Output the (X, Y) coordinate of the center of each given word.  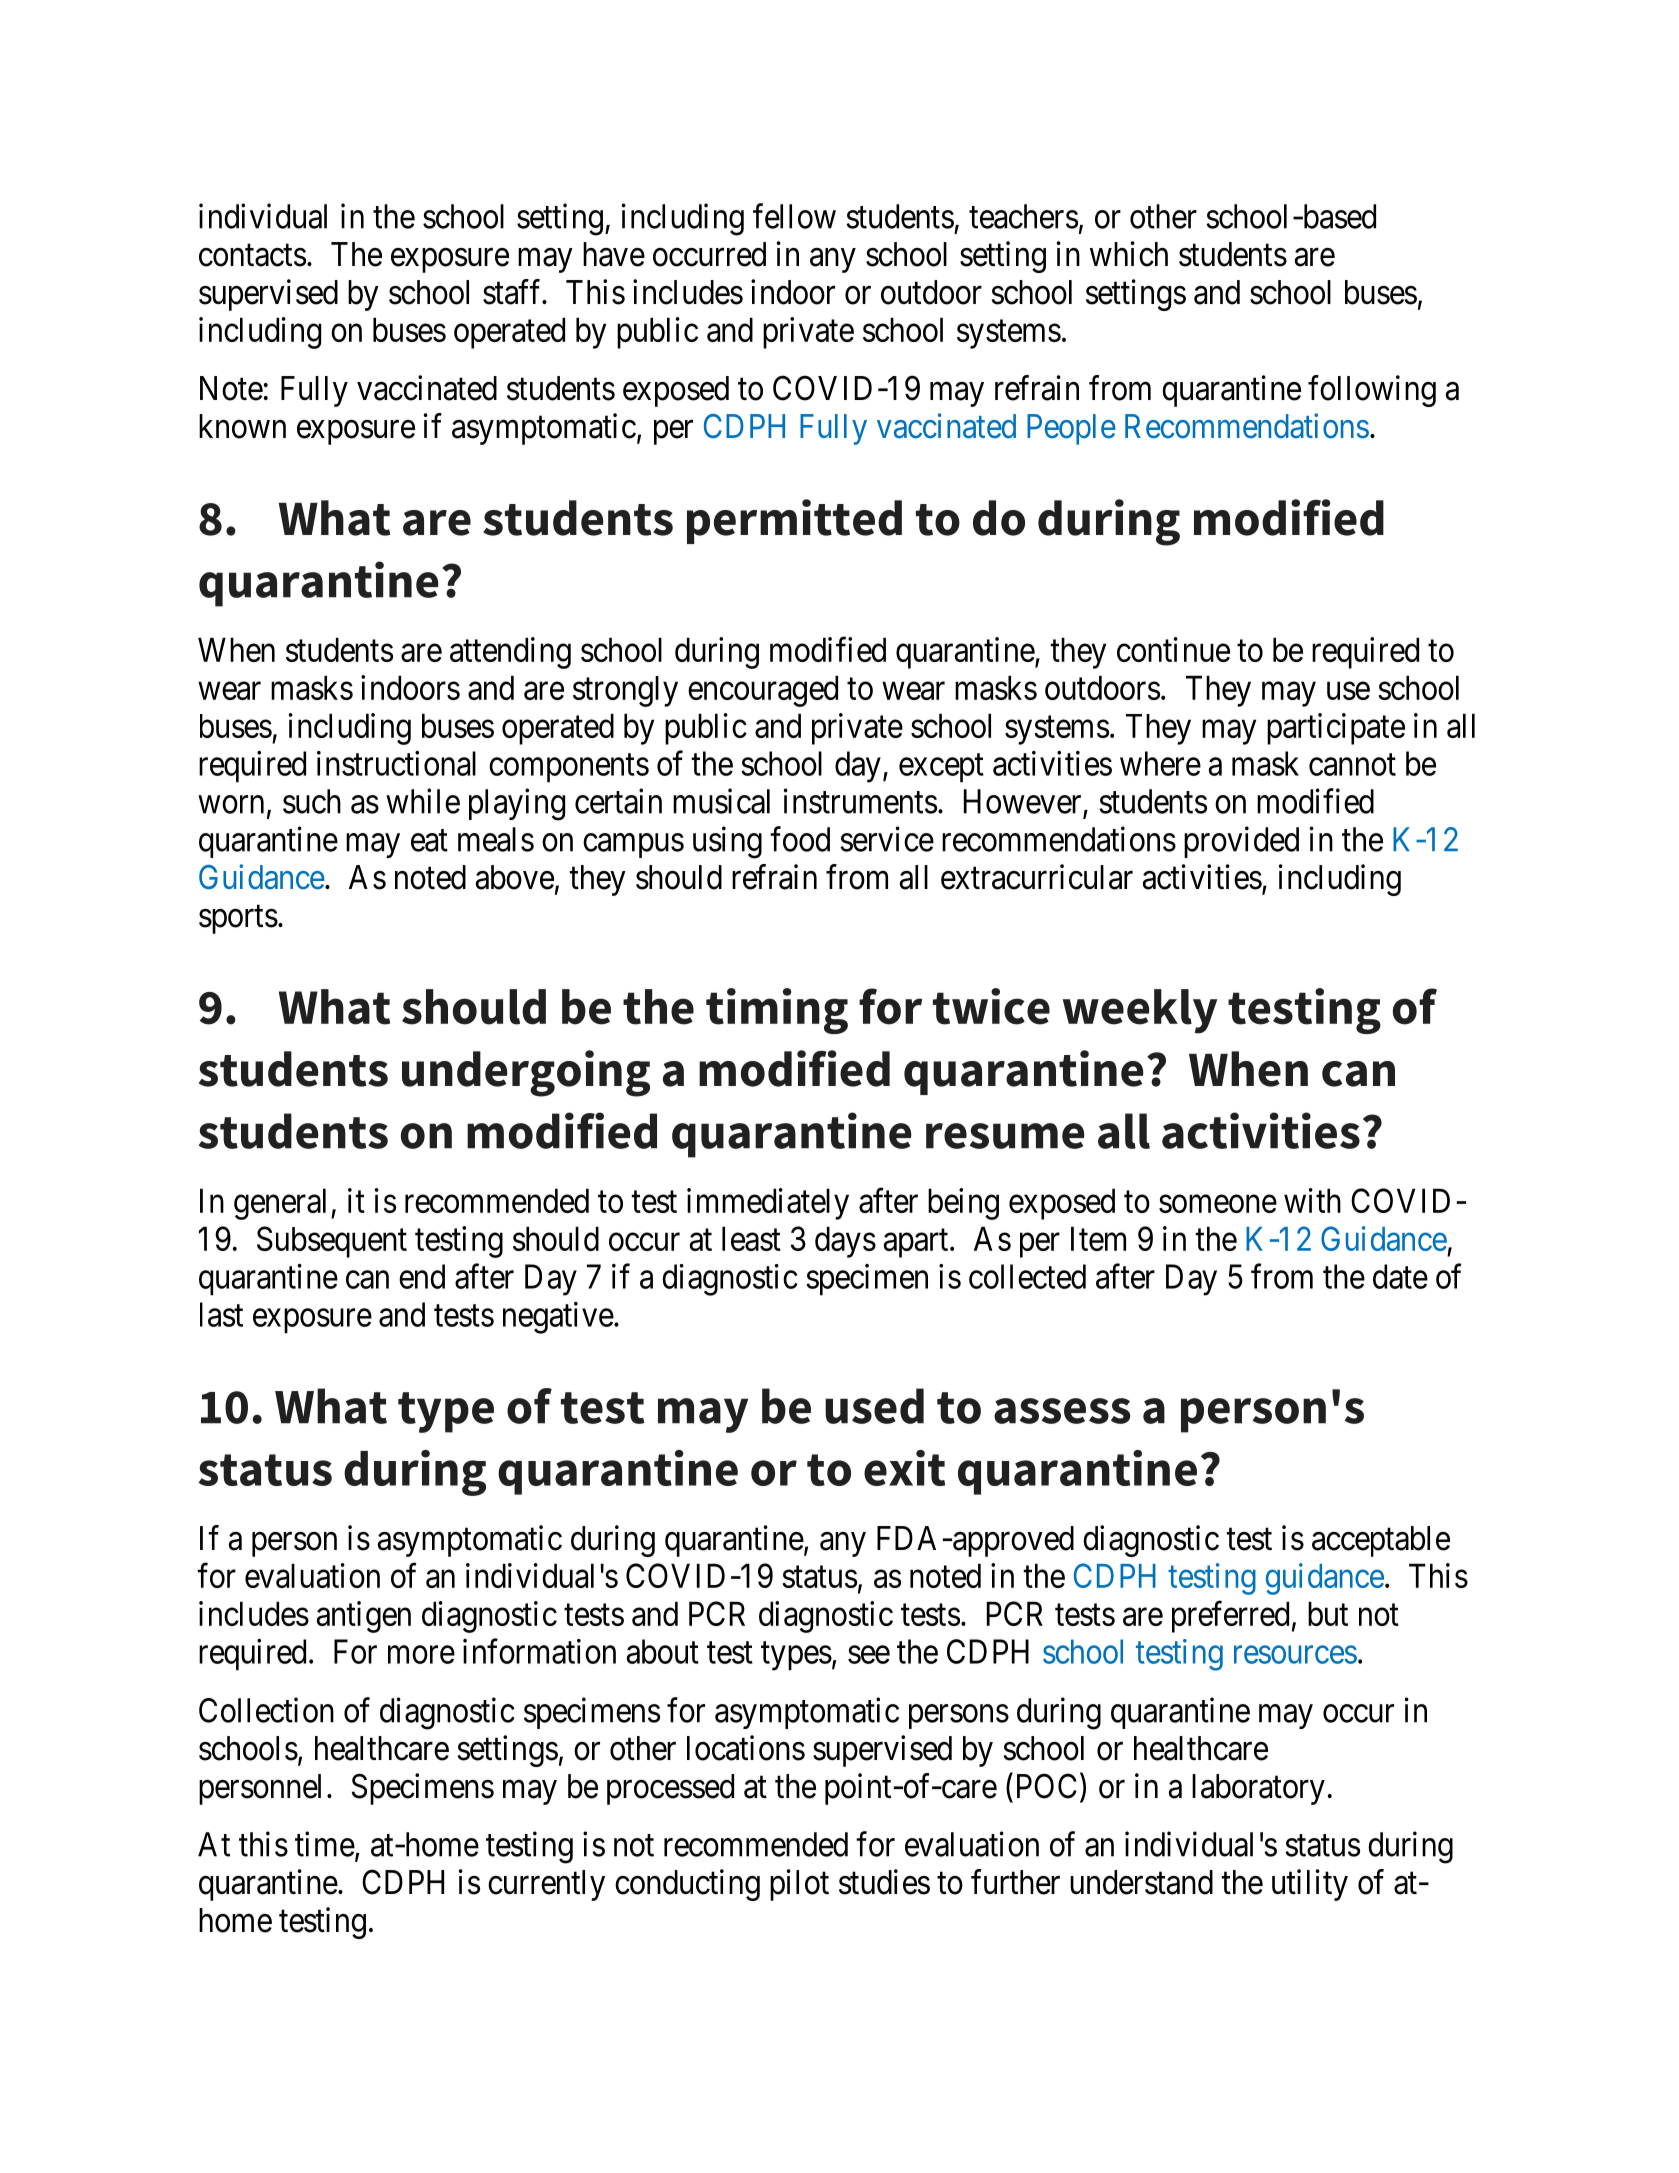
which (1129, 254)
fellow (794, 216)
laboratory (1258, 1789)
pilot (799, 1885)
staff (513, 292)
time (325, 1844)
